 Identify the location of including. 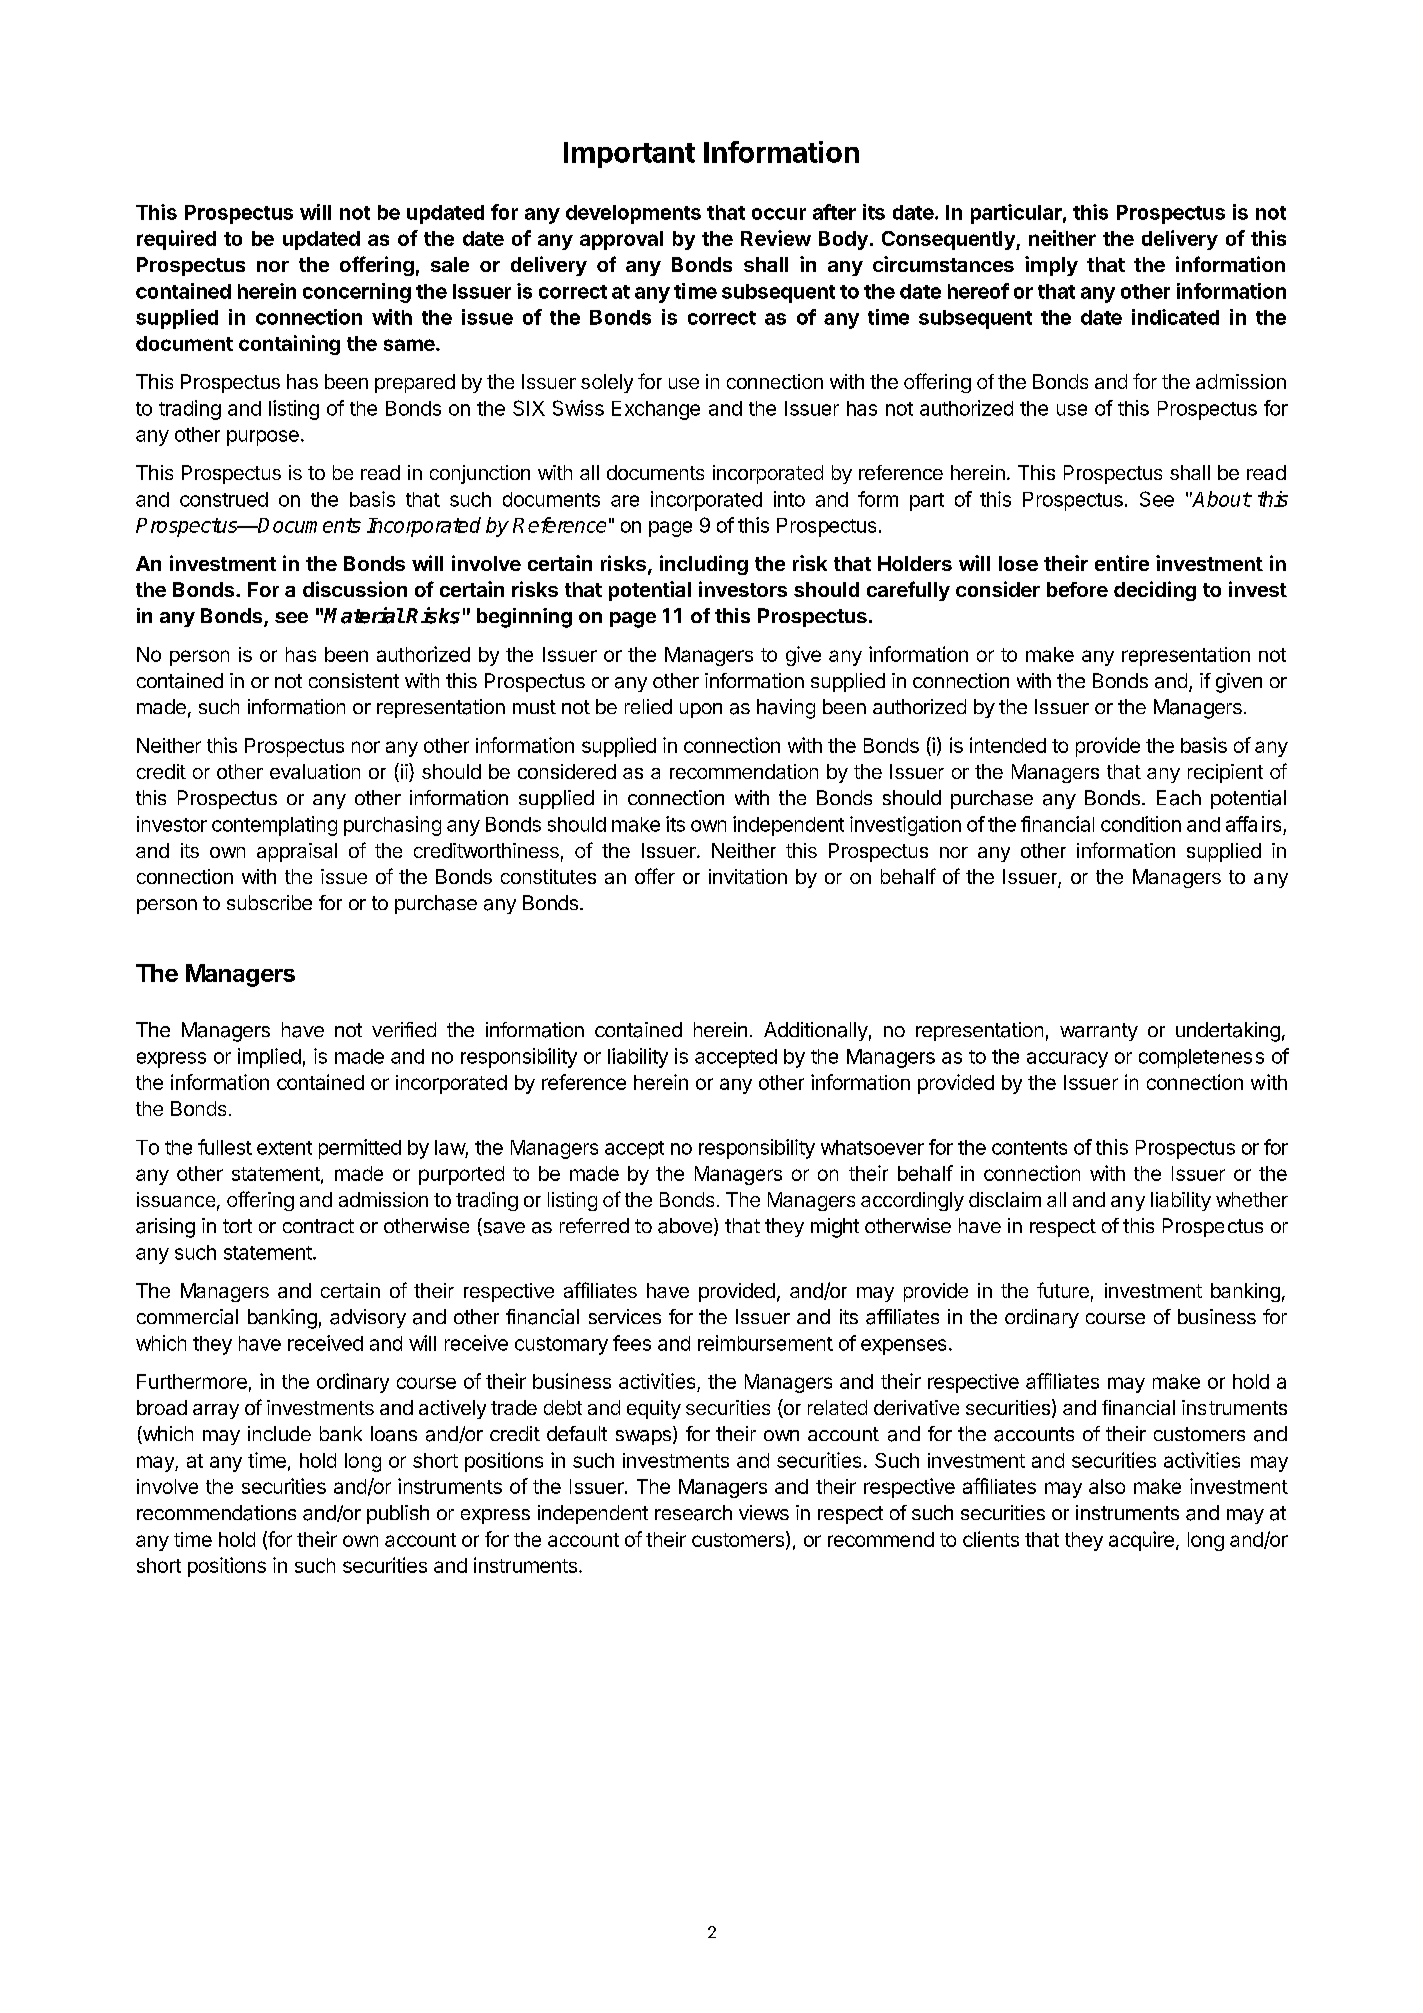
(704, 565).
